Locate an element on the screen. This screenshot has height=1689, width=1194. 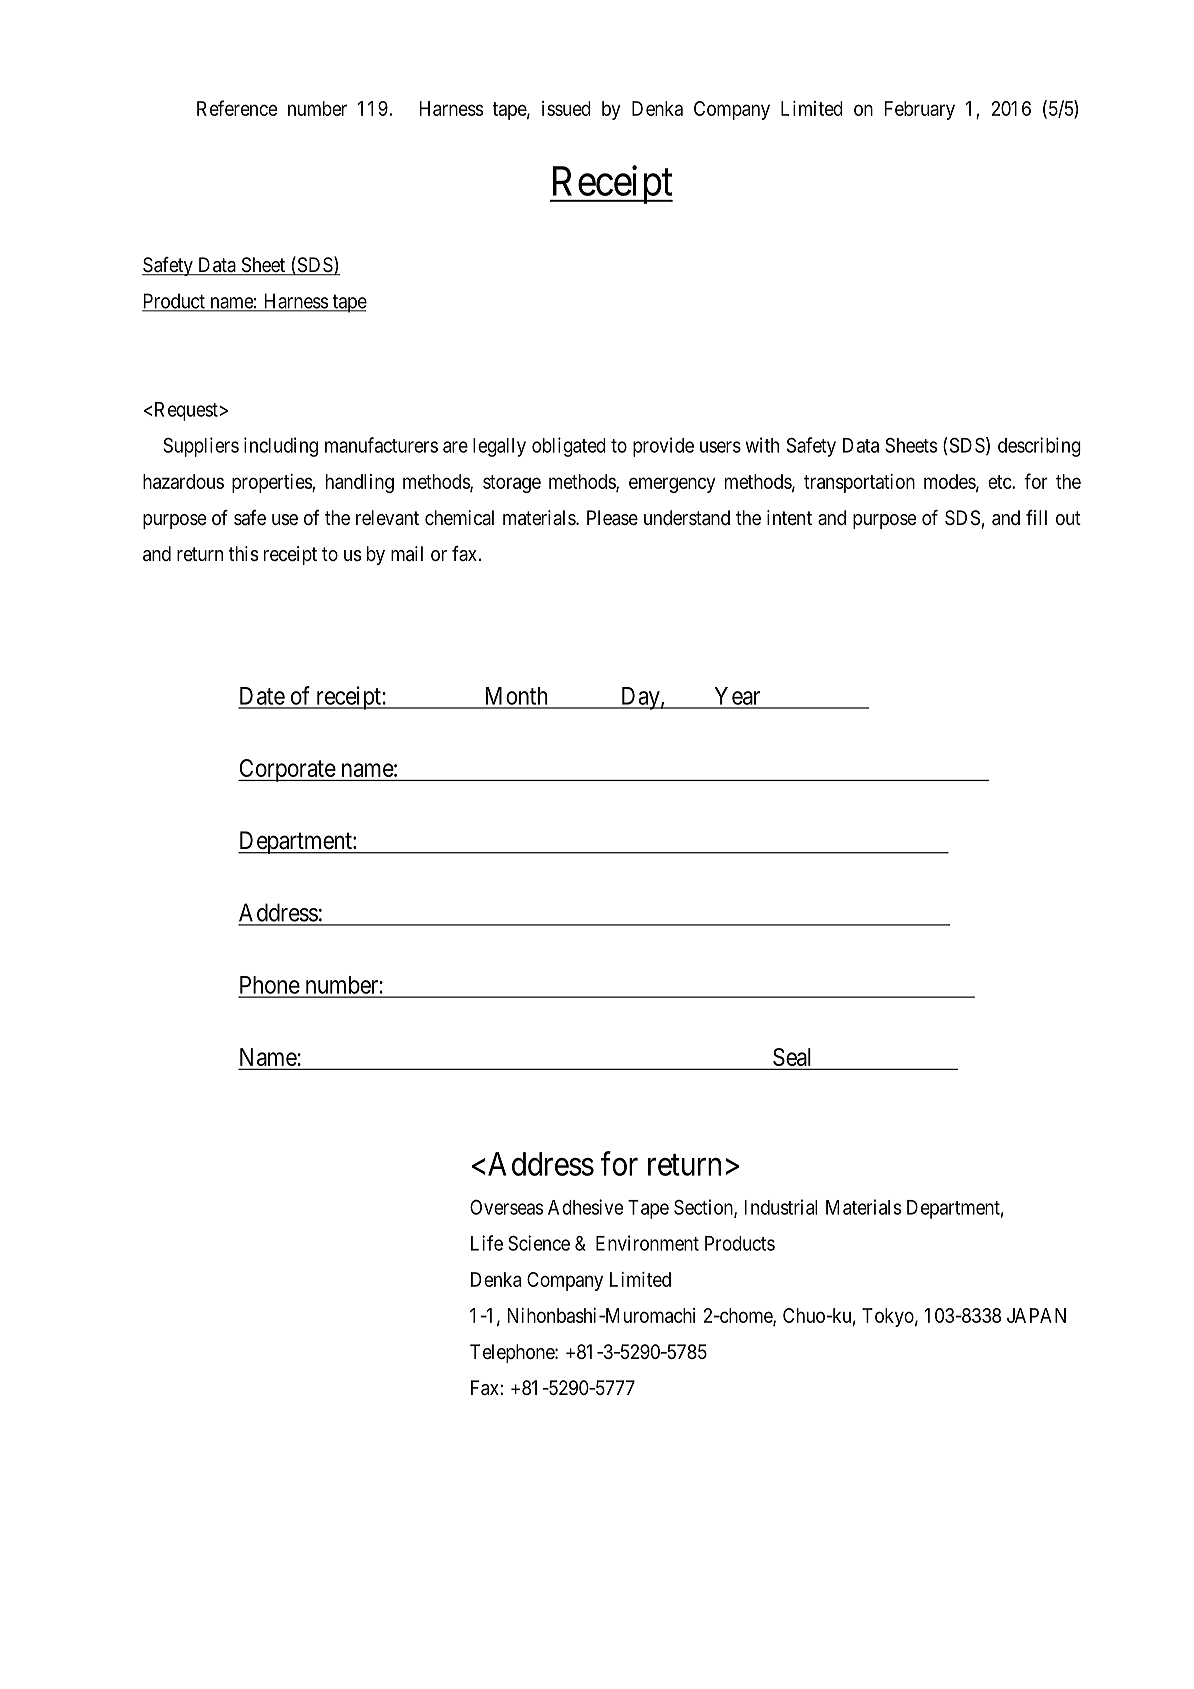
Reference is located at coordinates (237, 108).
